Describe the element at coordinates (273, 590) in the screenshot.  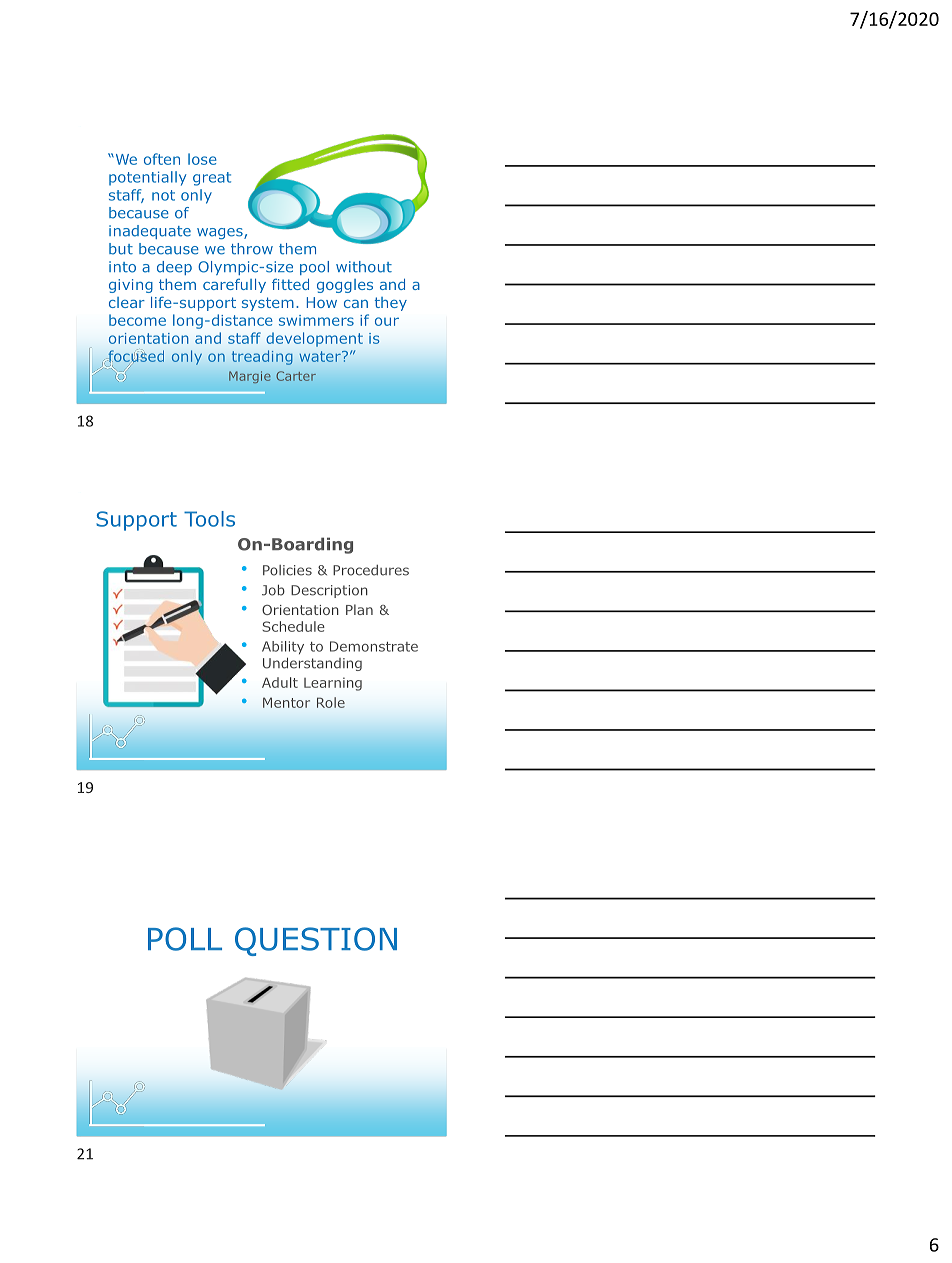
I see `Job` at that location.
